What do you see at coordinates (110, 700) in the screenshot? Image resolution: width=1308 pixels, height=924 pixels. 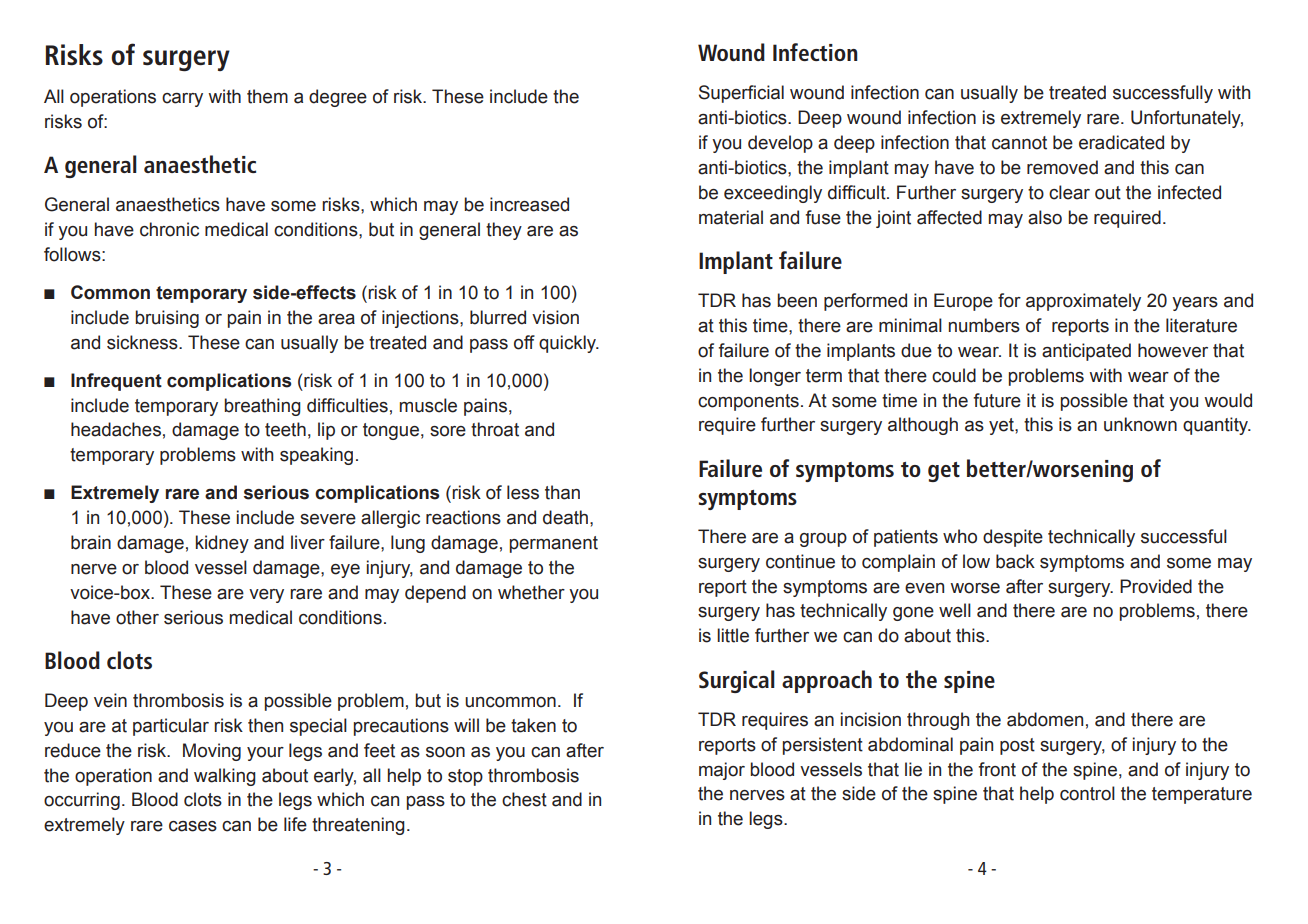 I see `vein` at bounding box center [110, 700].
